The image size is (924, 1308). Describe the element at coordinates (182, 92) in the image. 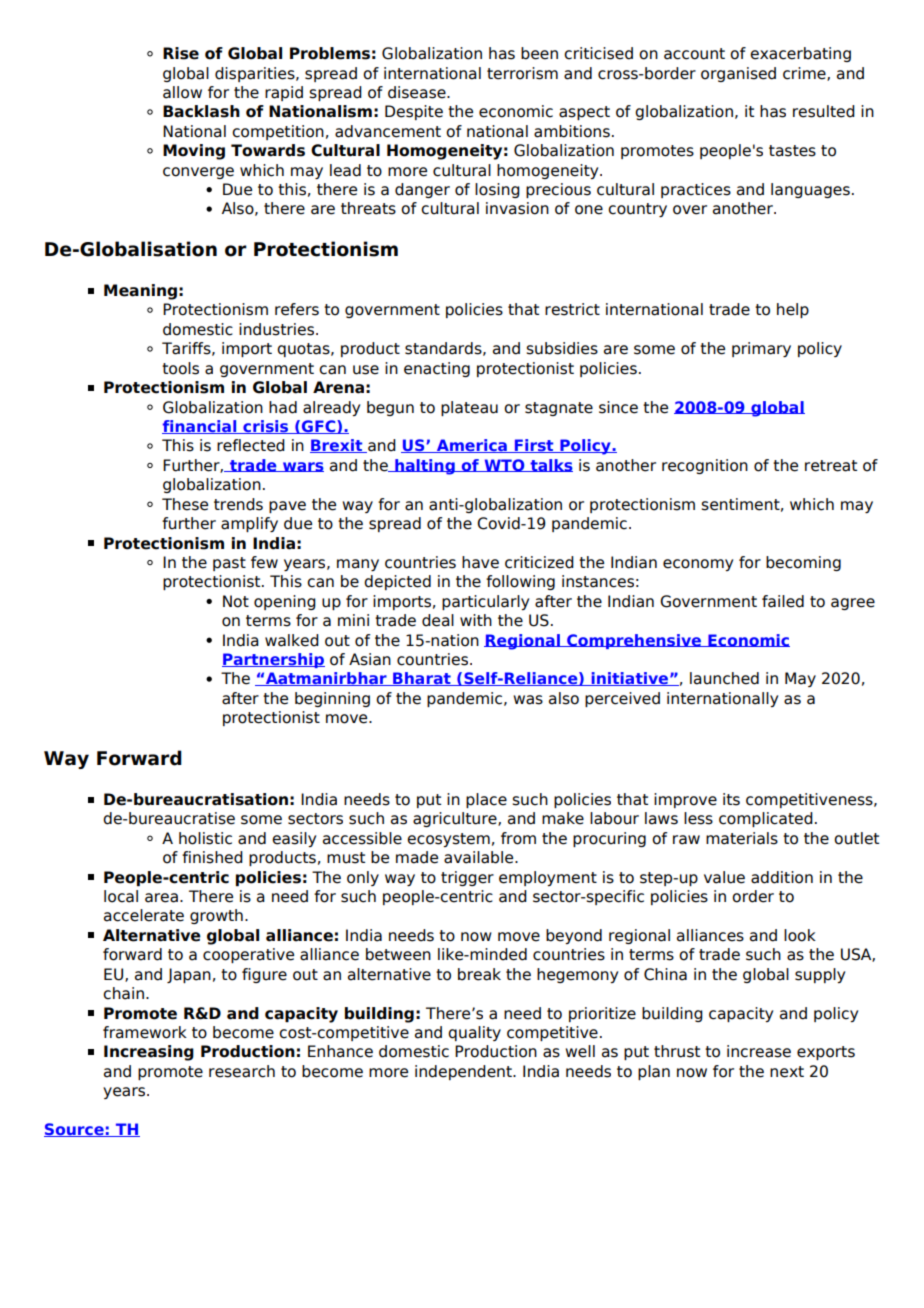

I see `allow` at that location.
